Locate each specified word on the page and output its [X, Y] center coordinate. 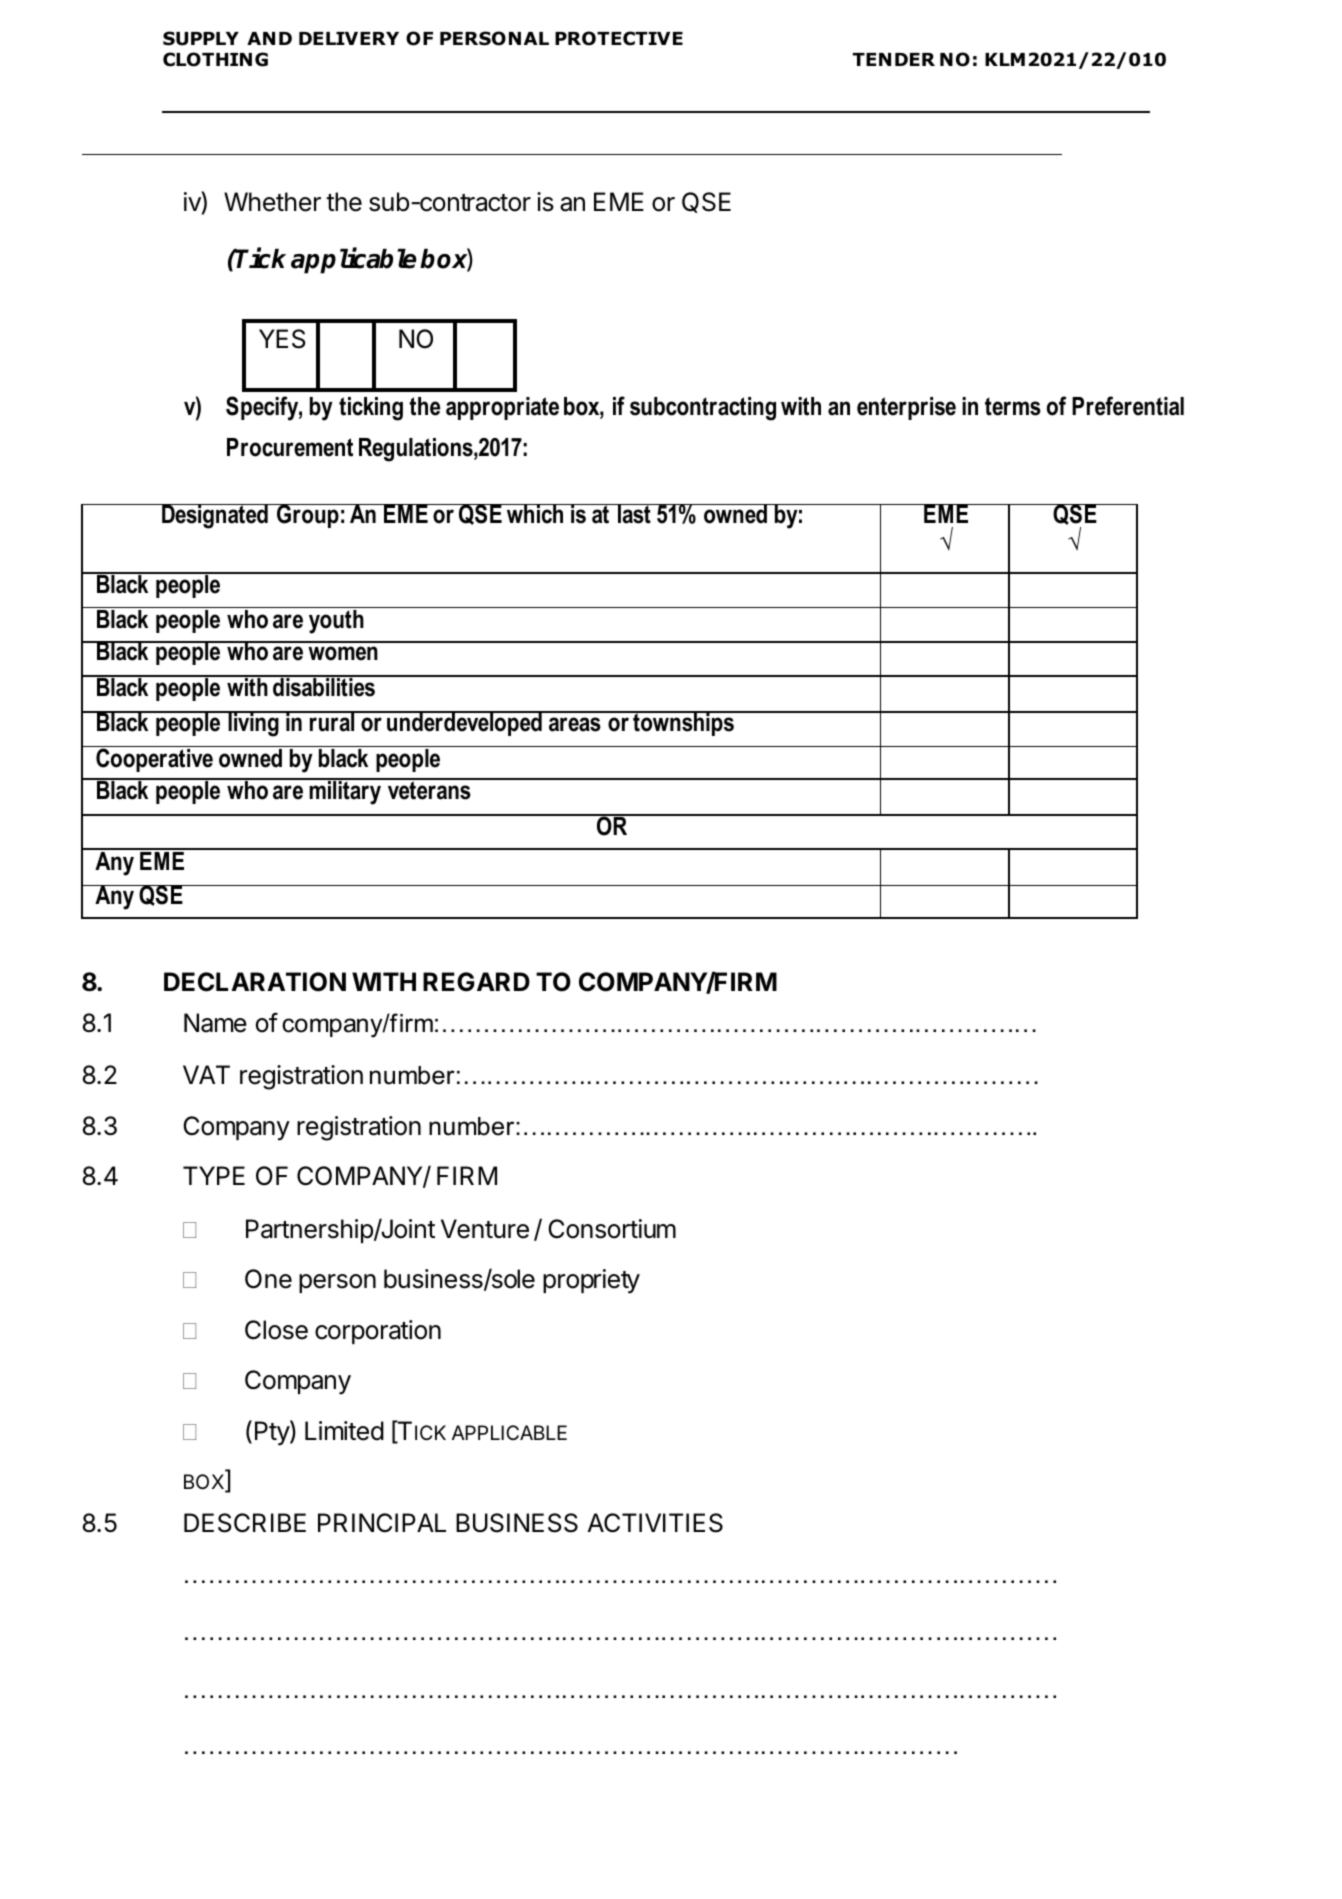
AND [269, 38]
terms [1013, 406]
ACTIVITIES [655, 1523]
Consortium [612, 1229]
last [634, 514]
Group [308, 516]
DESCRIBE [245, 1523]
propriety [591, 1281]
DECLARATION [255, 982]
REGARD [476, 982]
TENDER [894, 59]
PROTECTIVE [619, 38]
